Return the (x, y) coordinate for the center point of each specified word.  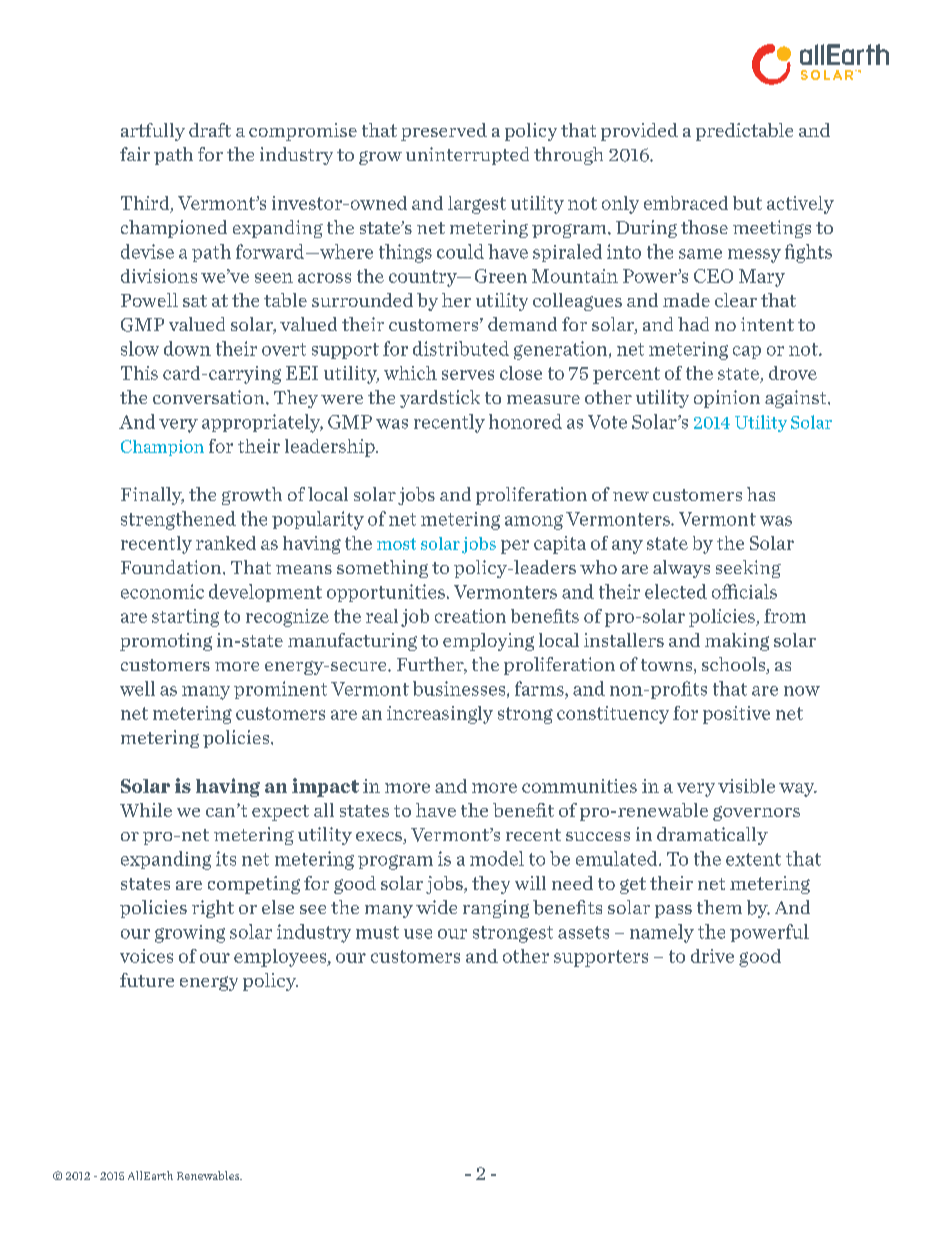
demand (522, 324)
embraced (686, 203)
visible (746, 786)
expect (280, 813)
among (534, 522)
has (761, 494)
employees (281, 958)
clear (736, 300)
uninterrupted (467, 156)
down (187, 348)
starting (185, 618)
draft (210, 130)
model (497, 858)
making (737, 642)
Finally (152, 496)
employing (488, 642)
